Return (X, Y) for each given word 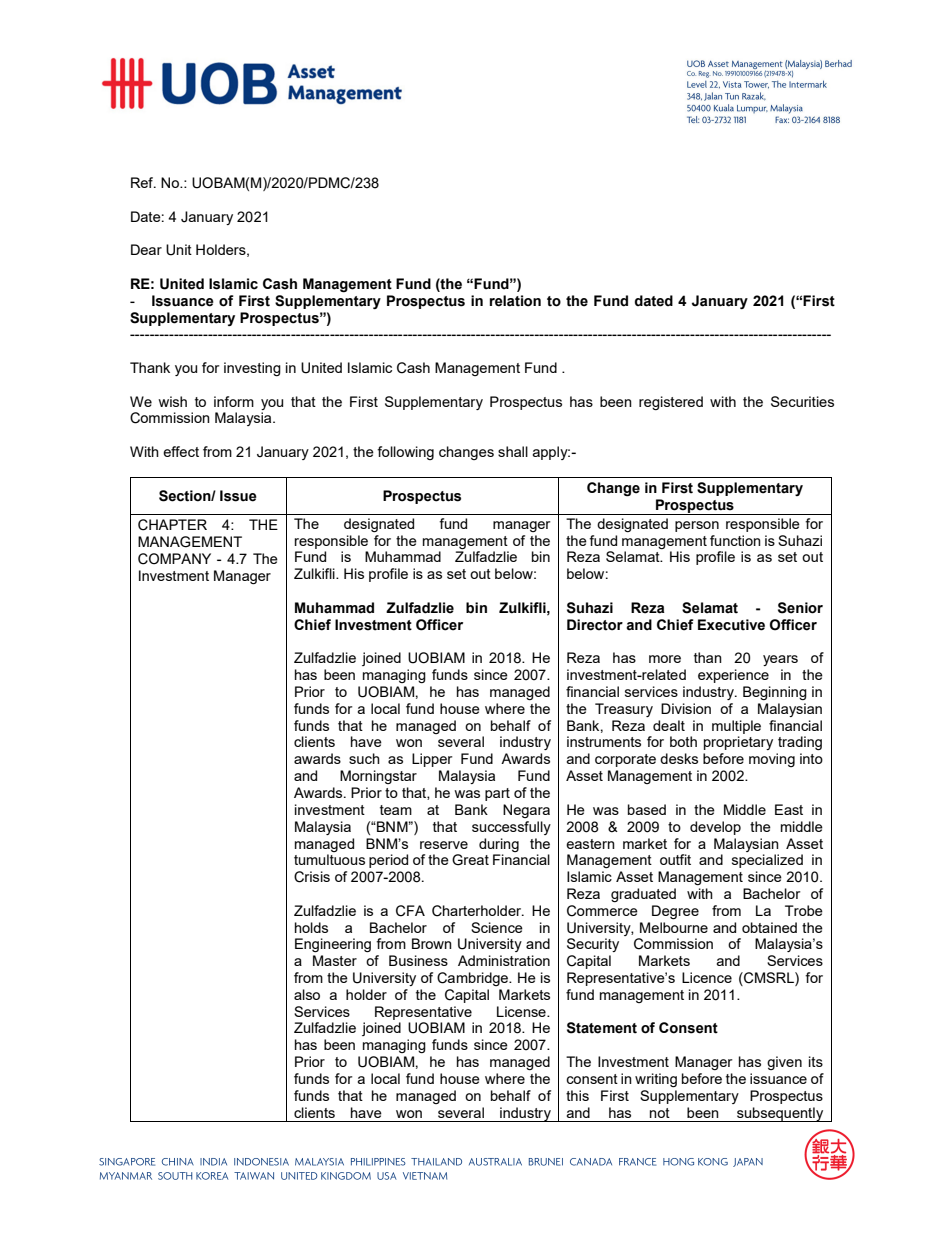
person (697, 526)
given (784, 1063)
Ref (143, 182)
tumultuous (329, 859)
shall (513, 451)
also (307, 994)
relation (515, 301)
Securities (802, 401)
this (577, 1095)
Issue (238, 496)
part (497, 794)
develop (715, 828)
